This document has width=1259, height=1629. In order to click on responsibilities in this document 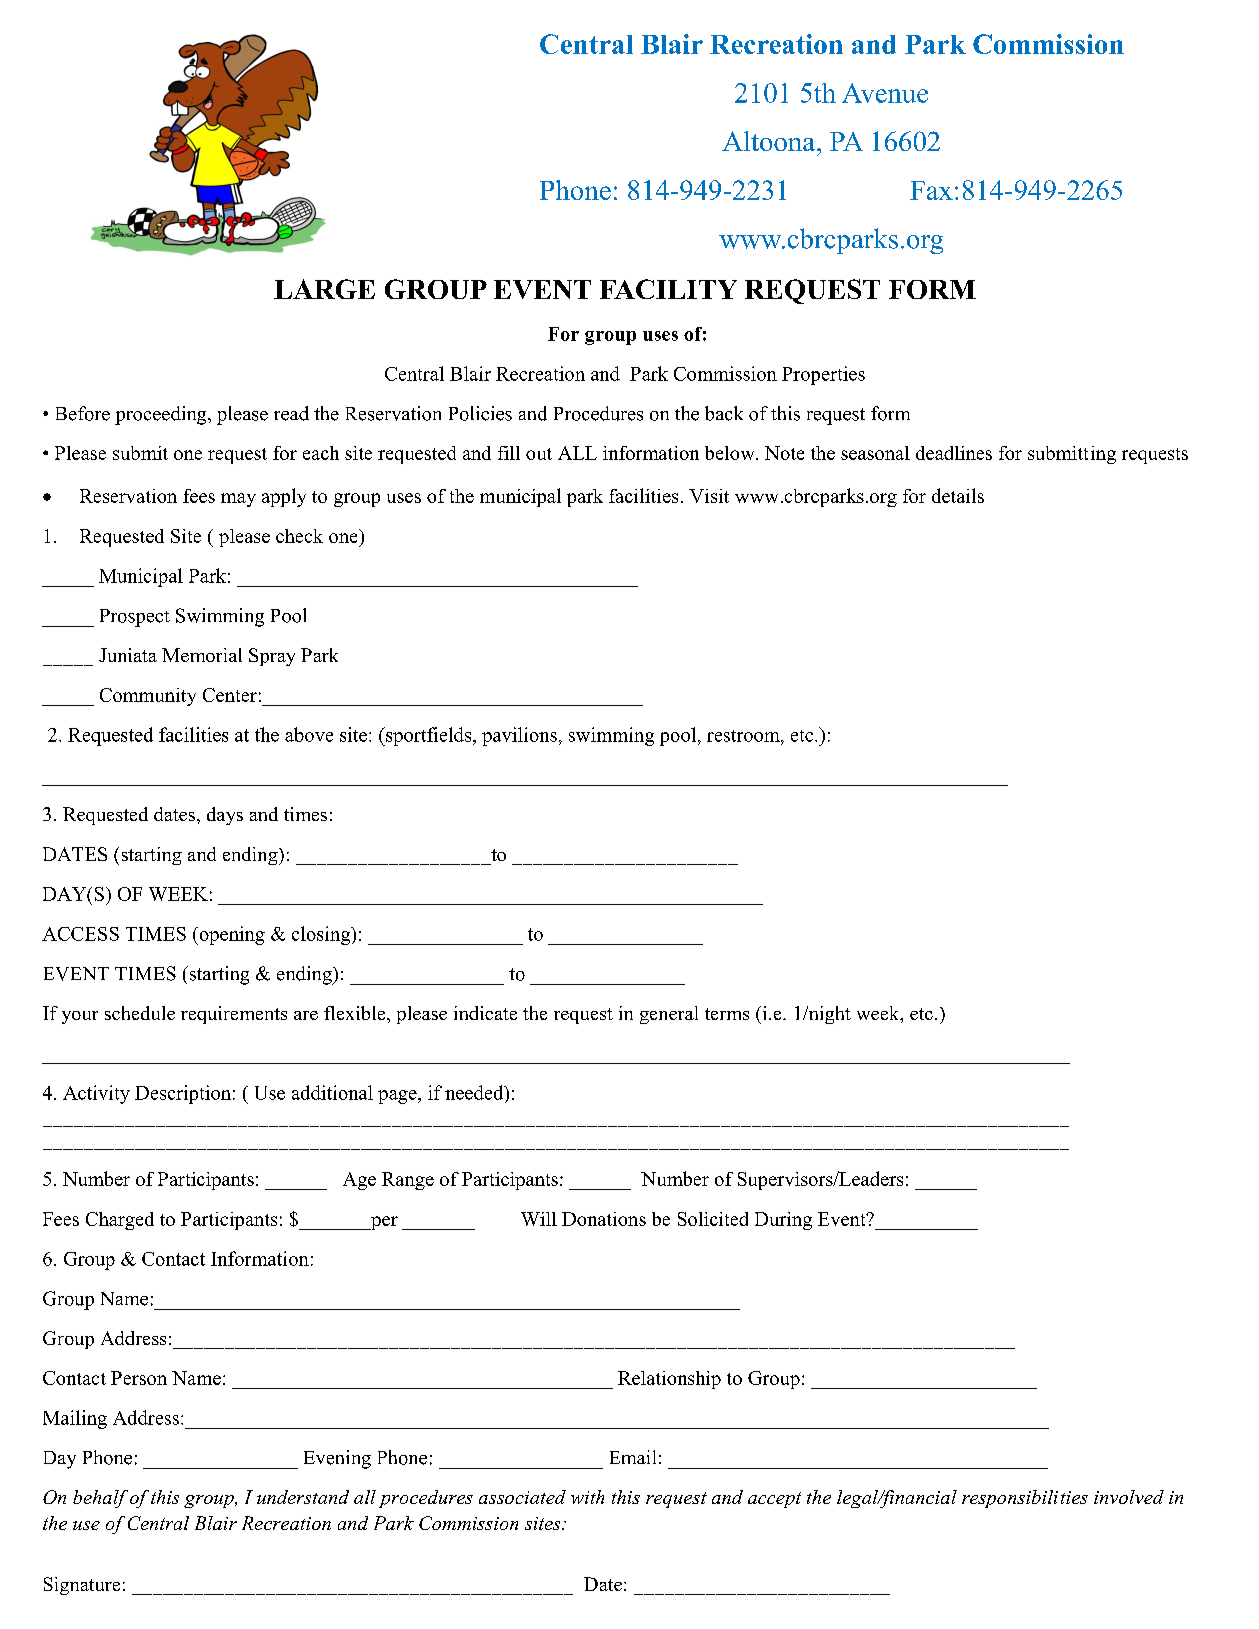, I will do `click(1025, 1499)`.
